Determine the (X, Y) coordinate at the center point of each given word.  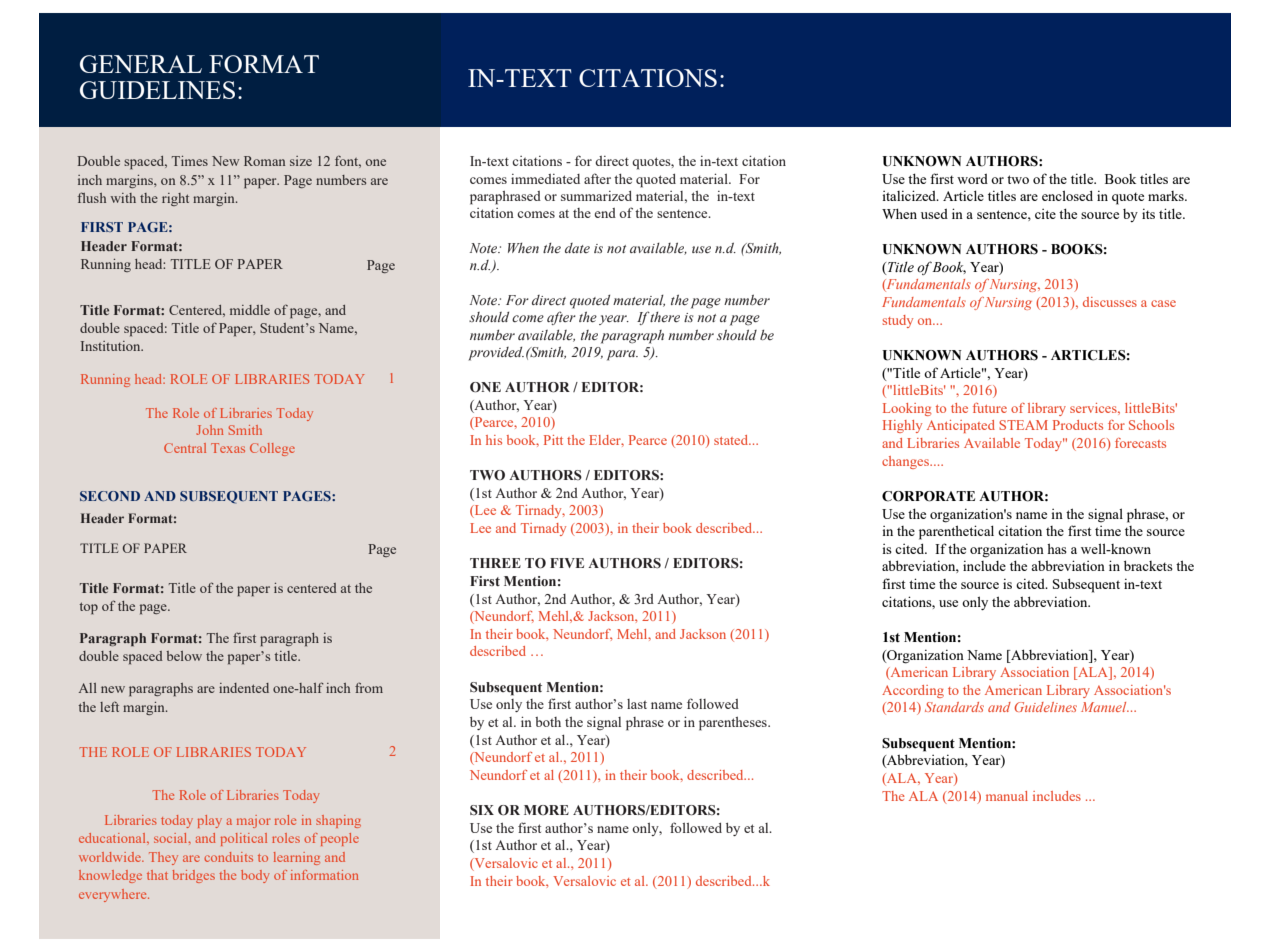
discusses (1110, 302)
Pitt (553, 440)
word (972, 179)
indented (244, 688)
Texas (228, 448)
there (665, 317)
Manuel (1105, 707)
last (637, 704)
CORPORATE (928, 496)
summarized (596, 196)
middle (250, 310)
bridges (193, 876)
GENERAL (141, 64)
